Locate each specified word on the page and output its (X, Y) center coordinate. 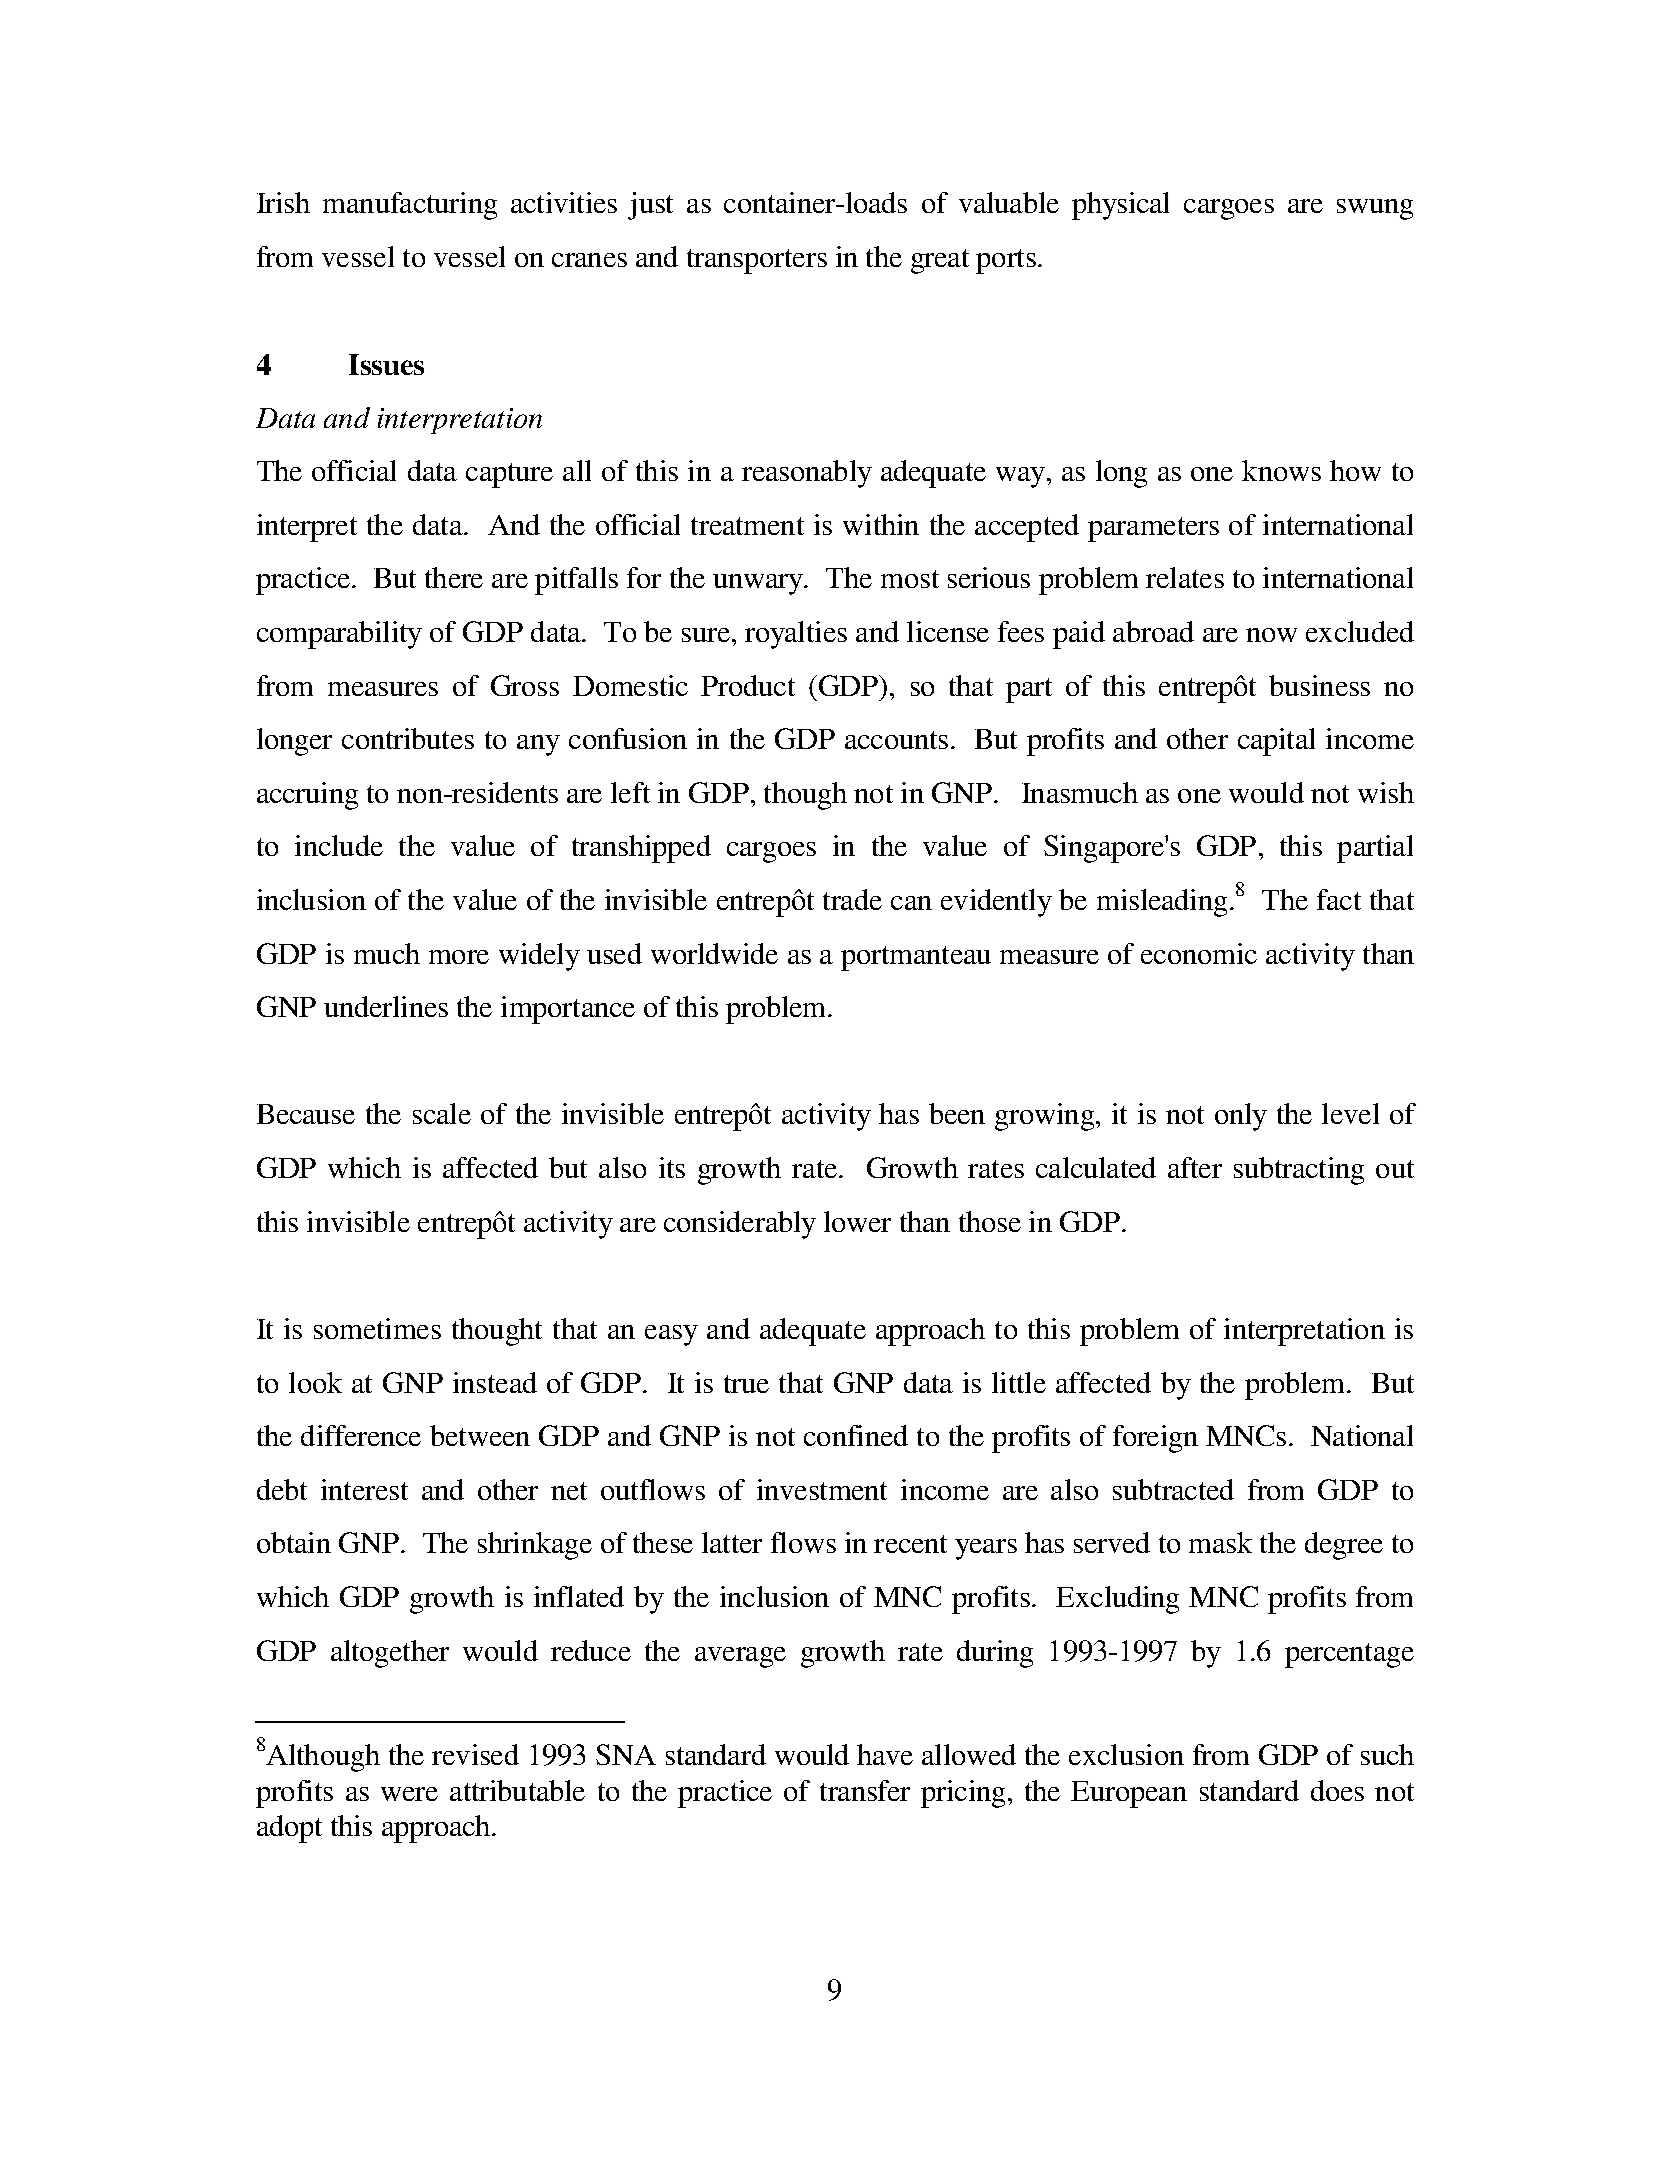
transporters (757, 261)
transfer (865, 1790)
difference (361, 1435)
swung (1375, 209)
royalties (796, 635)
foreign (1155, 1439)
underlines (386, 1006)
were (409, 1794)
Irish (283, 202)
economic (1199, 953)
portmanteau (916, 958)
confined (856, 1435)
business (1319, 685)
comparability (339, 635)
